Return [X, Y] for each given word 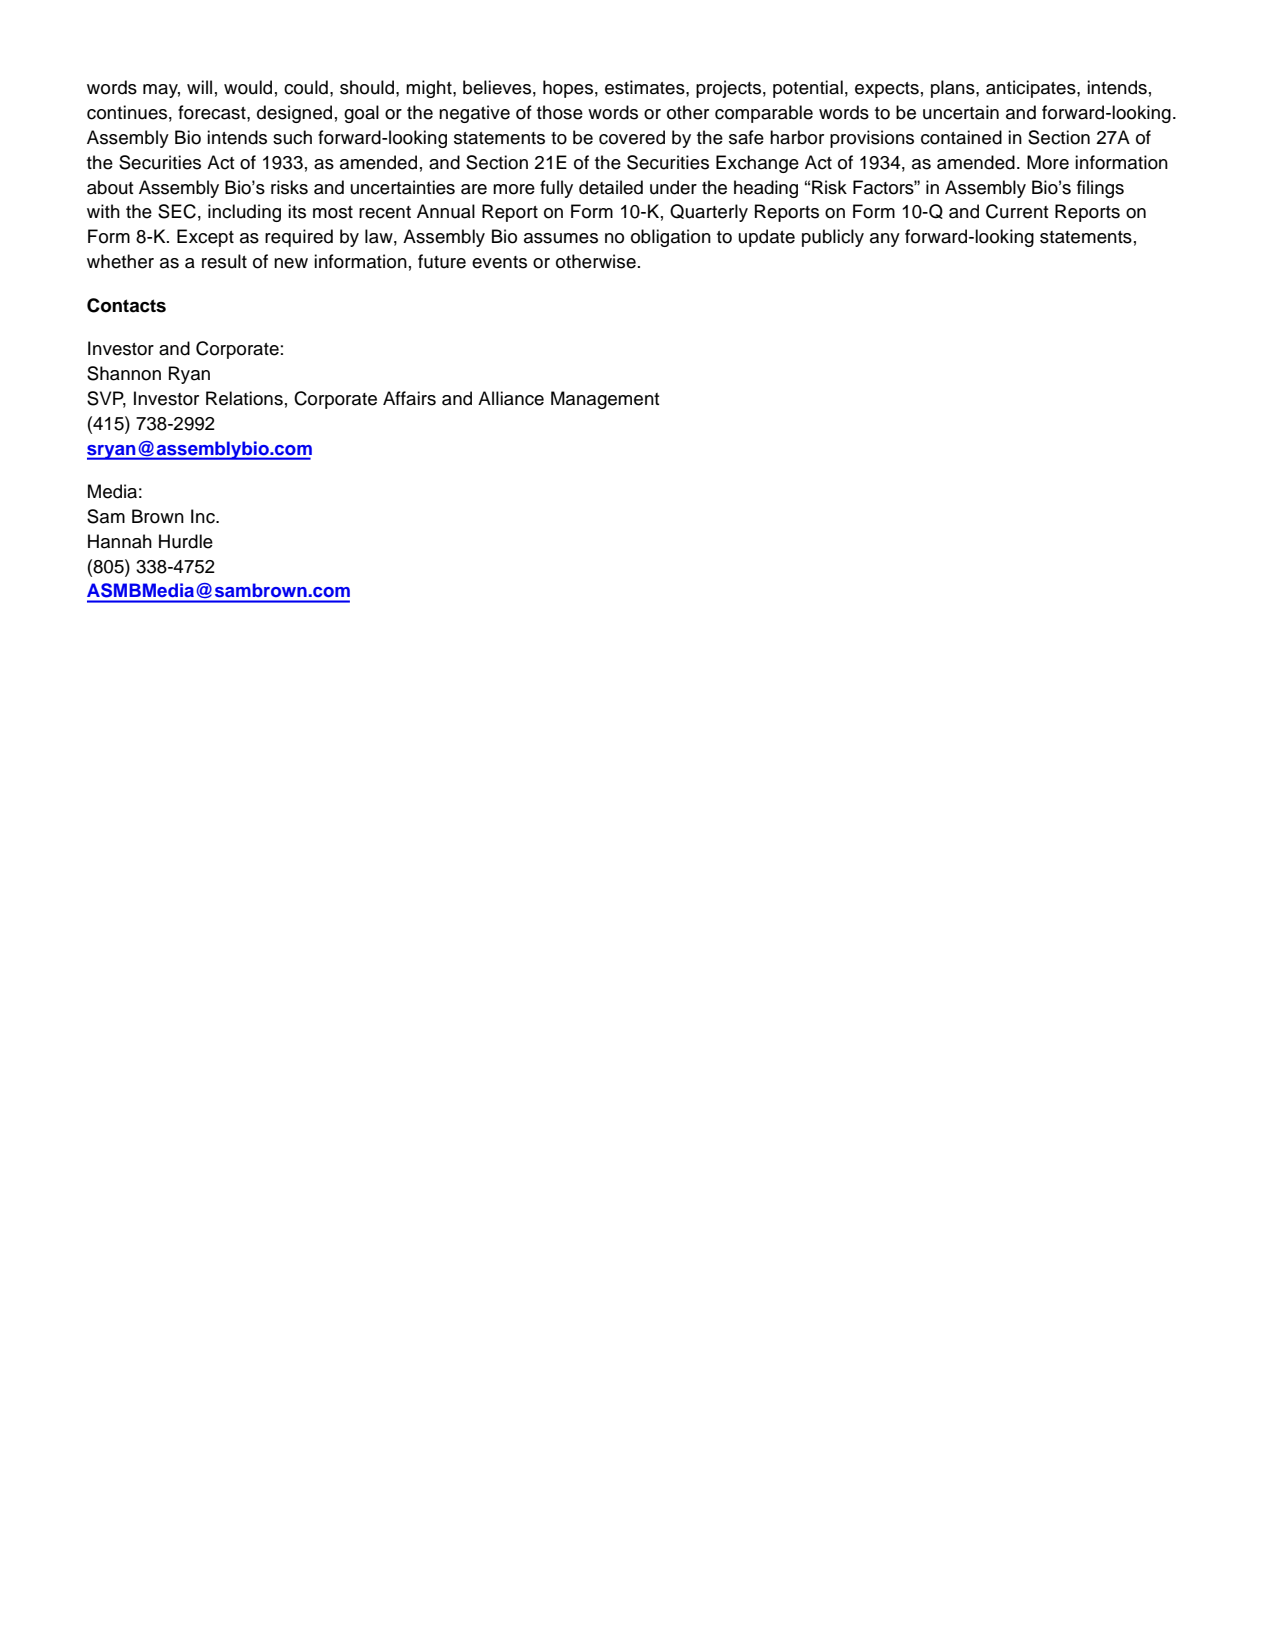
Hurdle [186, 541]
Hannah [120, 541]
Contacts [126, 305]
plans [954, 89]
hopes [568, 89]
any [885, 240]
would [248, 87]
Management [605, 400]
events [499, 262]
